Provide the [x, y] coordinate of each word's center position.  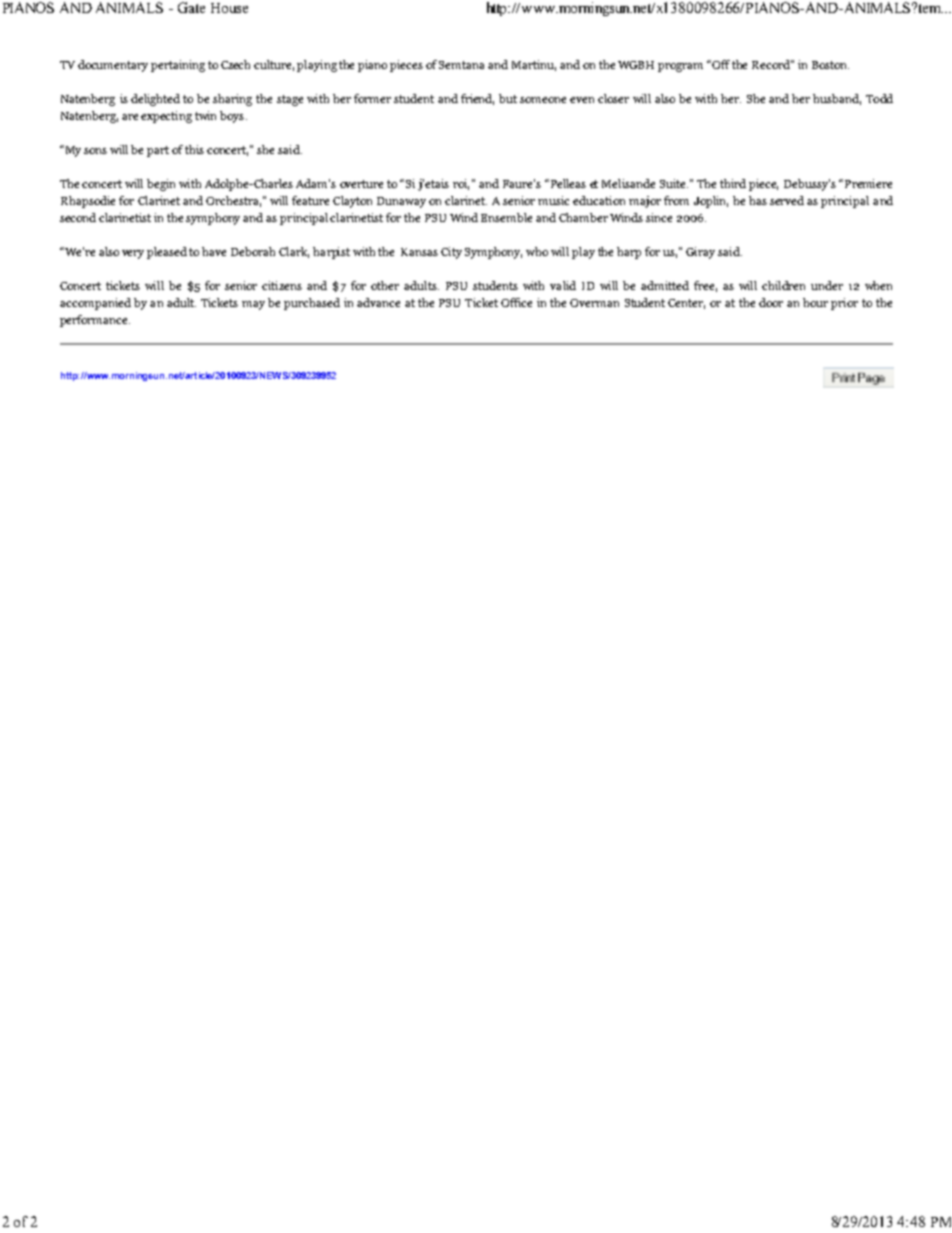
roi [461, 184]
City [451, 253]
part [158, 151]
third [733, 183]
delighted [155, 100]
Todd [879, 98]
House [229, 8]
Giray [700, 253]
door [771, 302]
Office [516, 302]
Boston [830, 65]
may [253, 305]
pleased [167, 253]
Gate [191, 7]
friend [477, 99]
